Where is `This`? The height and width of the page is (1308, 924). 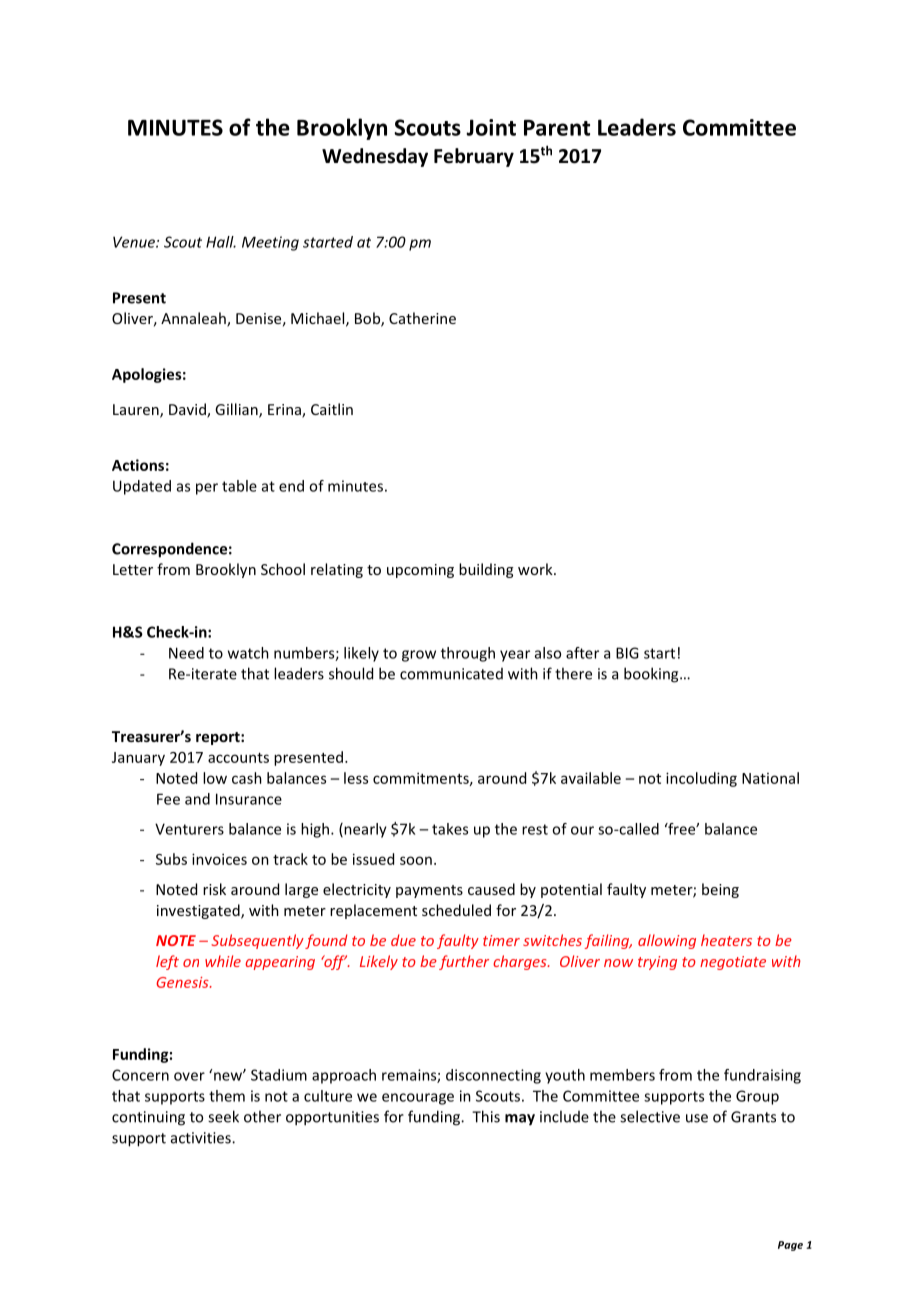 This is located at coordinates (486, 1116).
